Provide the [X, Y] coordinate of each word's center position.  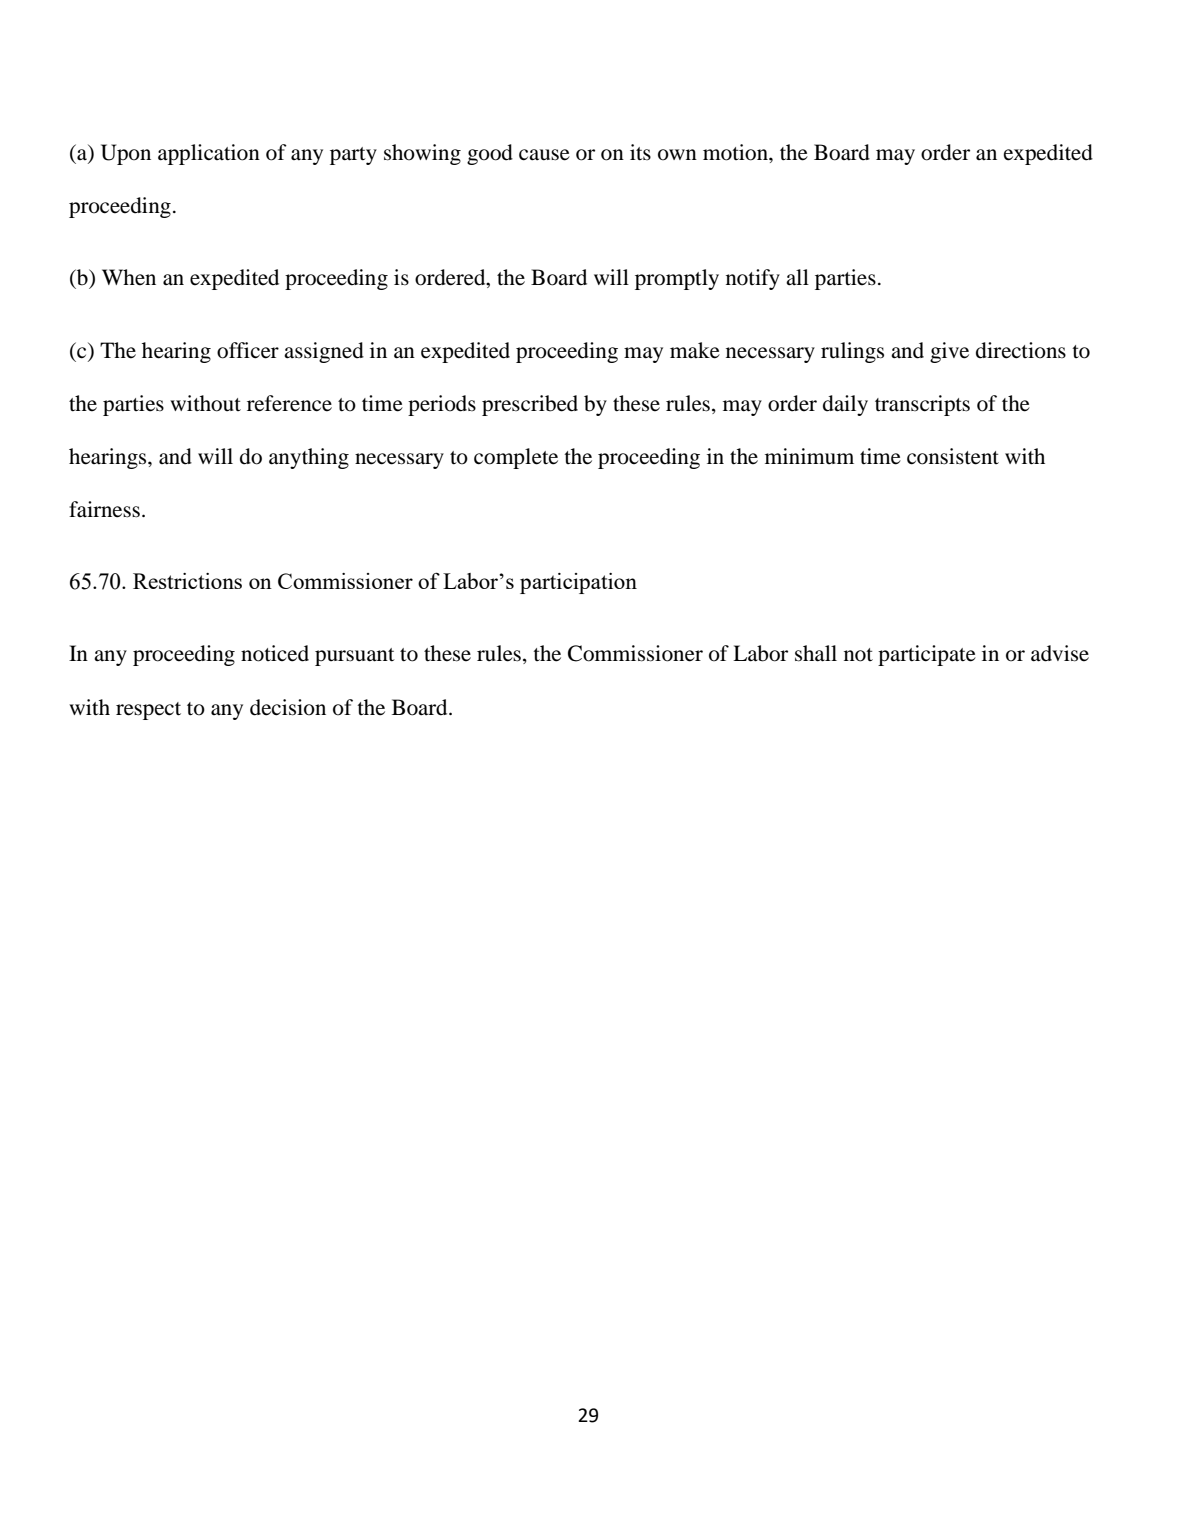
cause [544, 155]
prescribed [530, 405]
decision [288, 707]
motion [736, 152]
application [209, 154]
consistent [953, 456]
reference [289, 403]
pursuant [355, 657]
